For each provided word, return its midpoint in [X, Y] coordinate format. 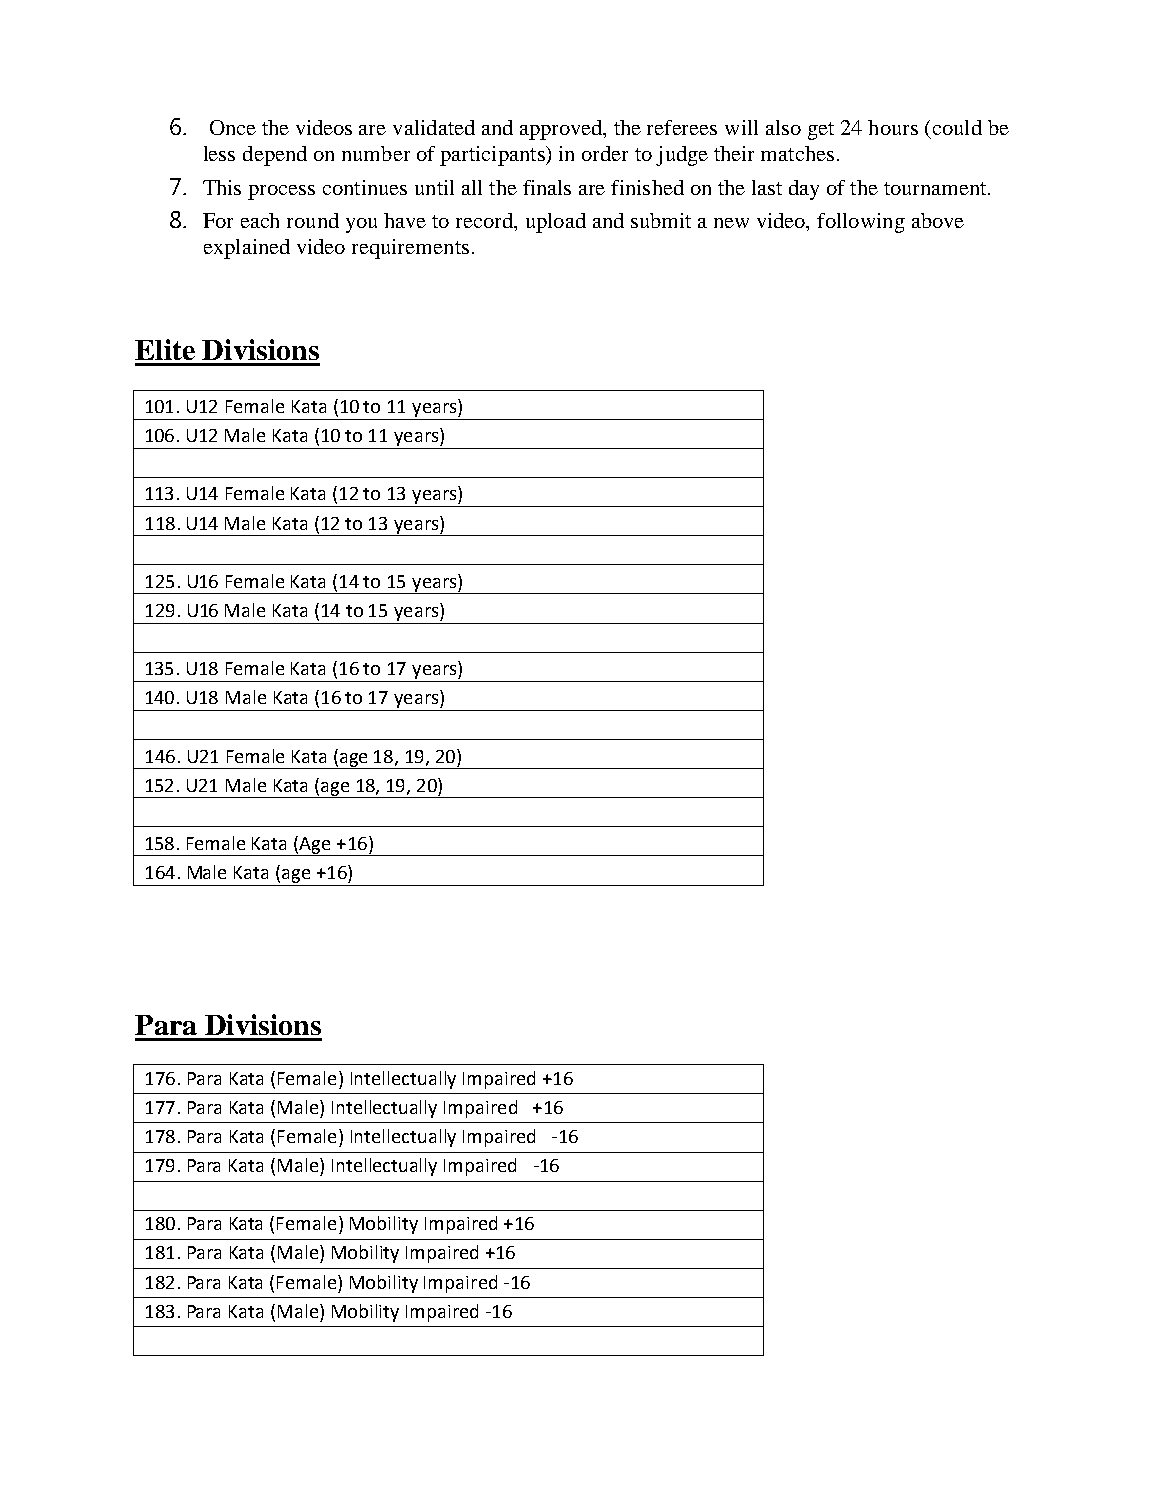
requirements [410, 249]
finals [547, 187]
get [821, 131]
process [281, 192]
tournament [936, 188]
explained [247, 249]
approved [562, 130]
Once [233, 127]
